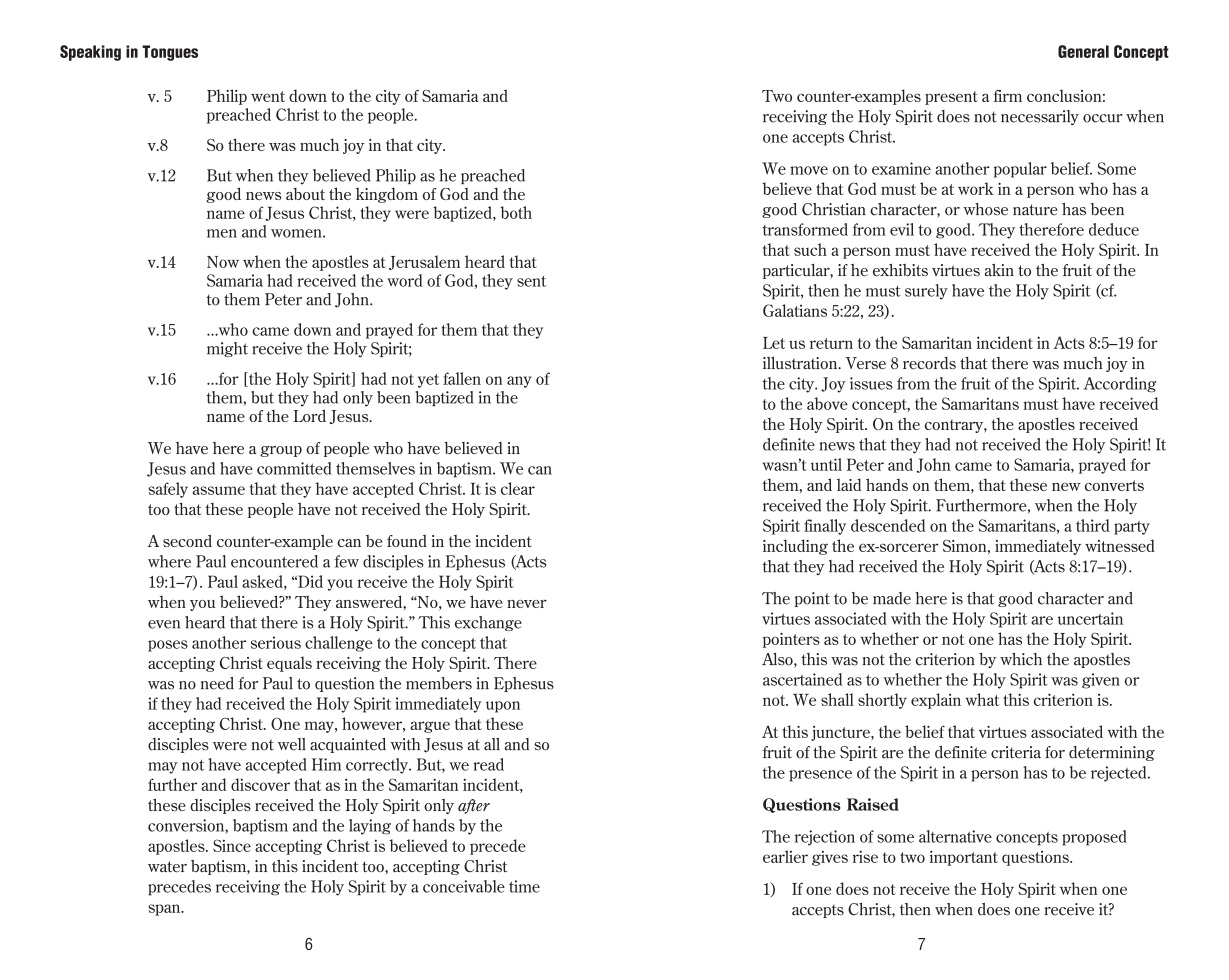  Describe the element at coordinates (232, 845) in the screenshot. I see `Since` at that location.
